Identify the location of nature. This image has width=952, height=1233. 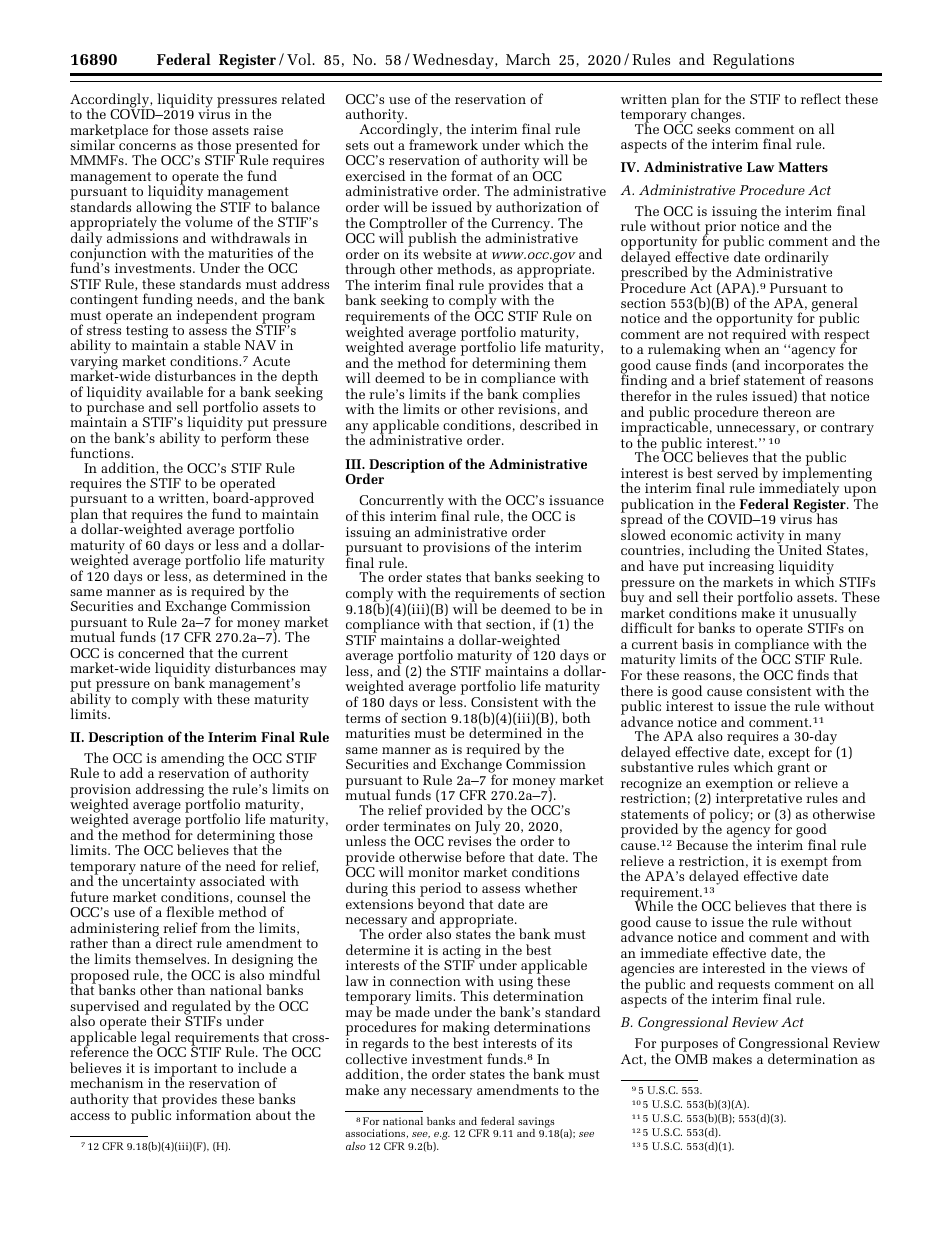
(160, 866).
